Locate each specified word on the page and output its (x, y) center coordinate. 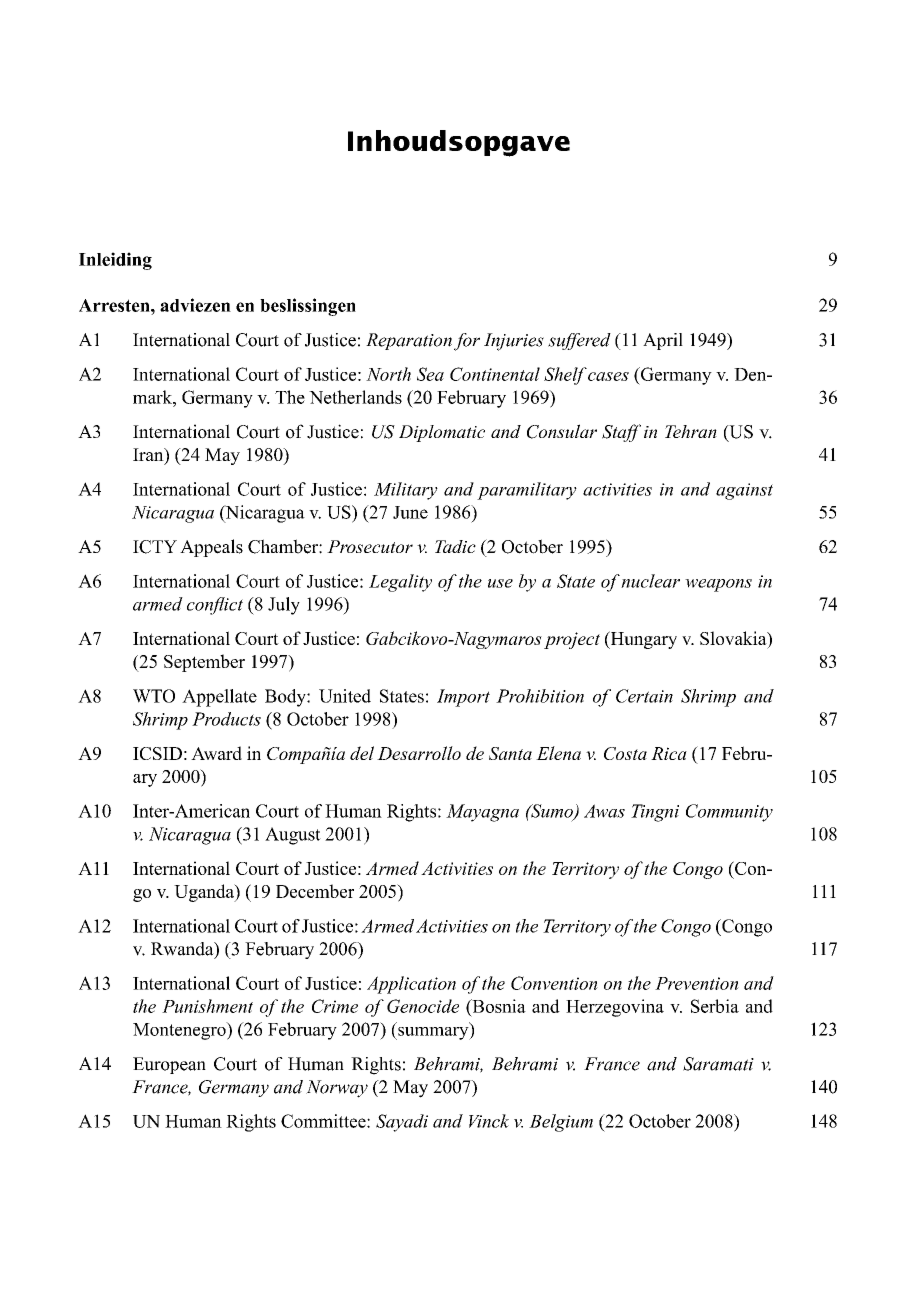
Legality (400, 583)
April (663, 341)
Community (729, 813)
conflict (215, 606)
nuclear (650, 581)
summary (433, 1032)
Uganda (205, 893)
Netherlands (355, 397)
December (315, 891)
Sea (430, 374)
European (169, 1065)
